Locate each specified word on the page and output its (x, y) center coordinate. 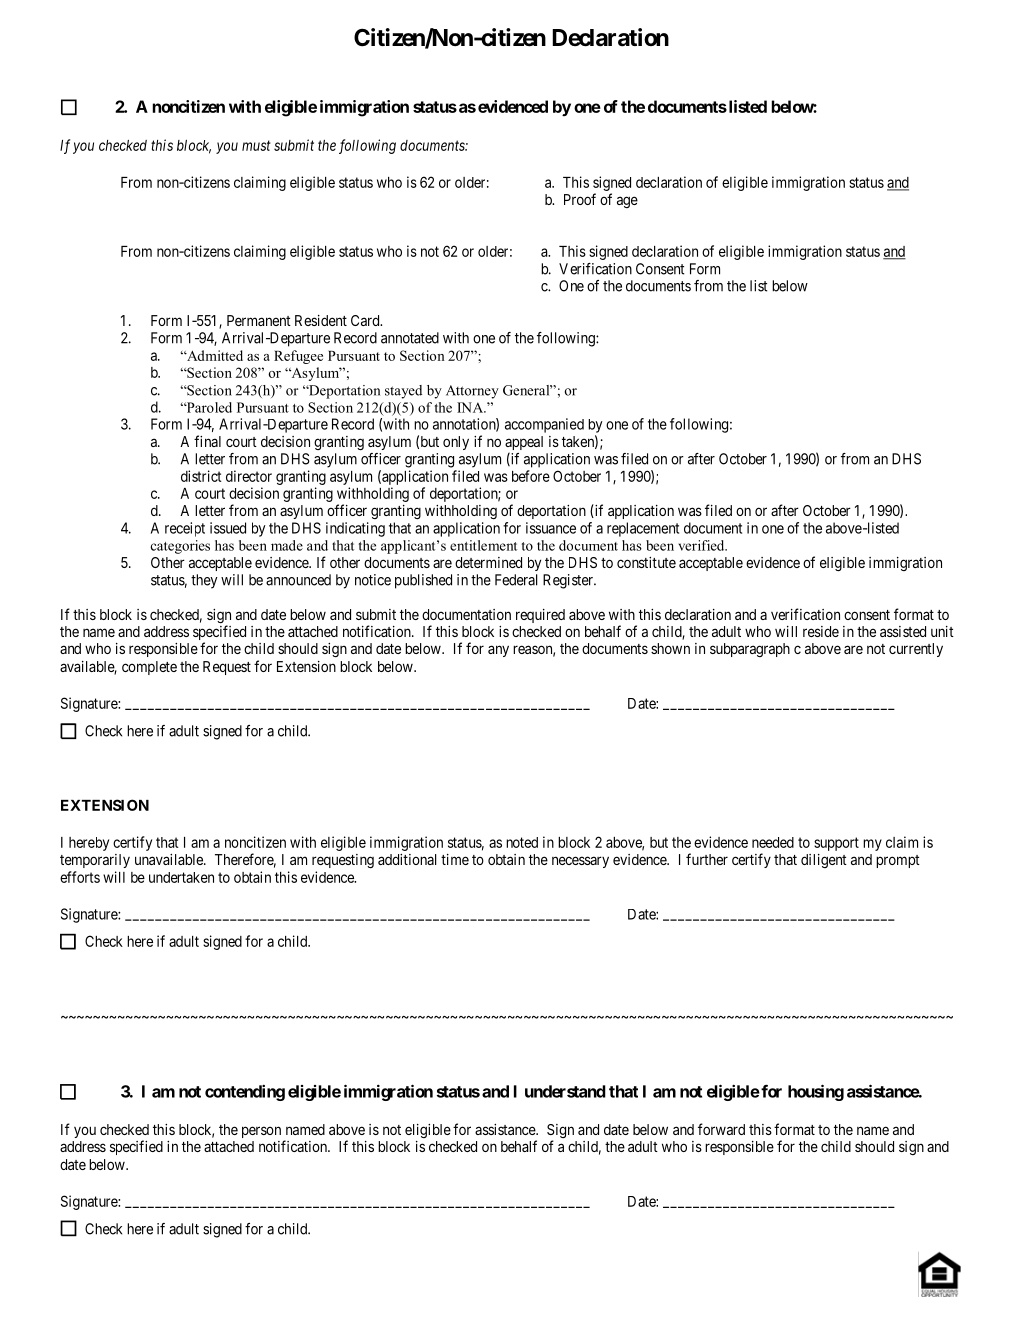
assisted (903, 631)
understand (565, 1091)
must (256, 145)
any (498, 651)
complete (149, 668)
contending (245, 1093)
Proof (580, 199)
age (627, 202)
